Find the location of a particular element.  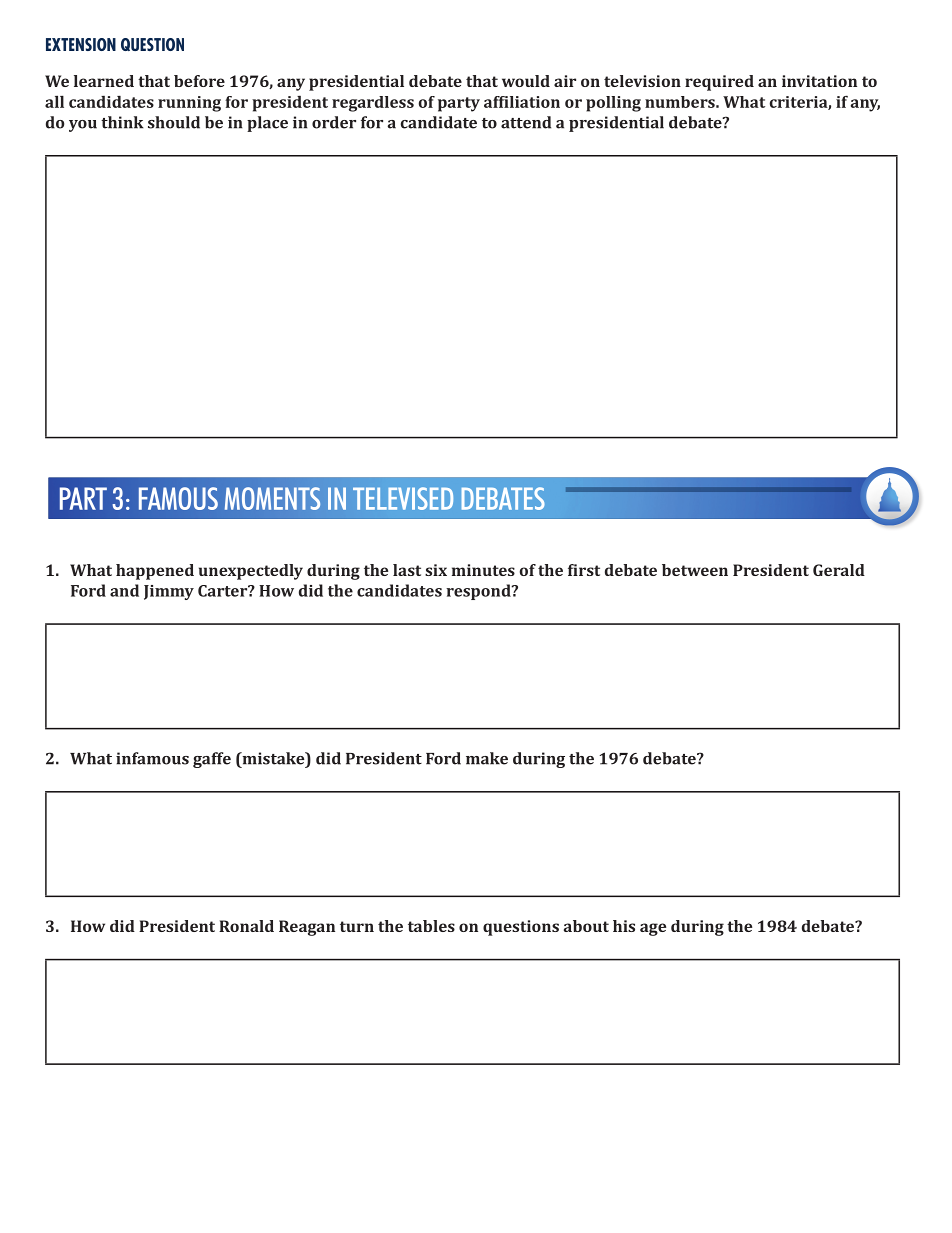

Ronald is located at coordinates (246, 926).
